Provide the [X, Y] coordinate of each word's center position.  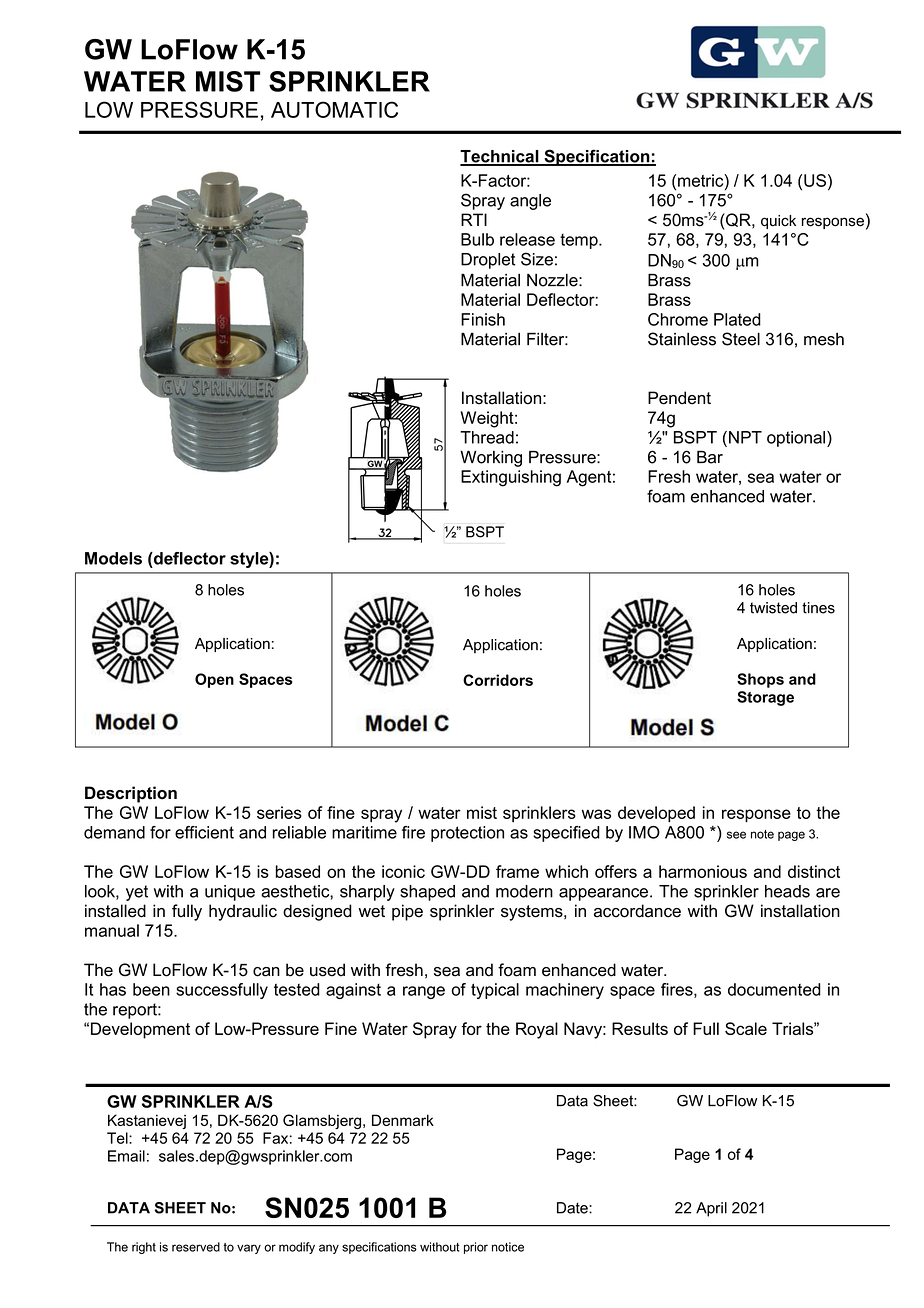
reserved [196, 1247]
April [711, 1209]
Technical [500, 157]
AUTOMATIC [334, 109]
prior [476, 1248]
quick [778, 222]
